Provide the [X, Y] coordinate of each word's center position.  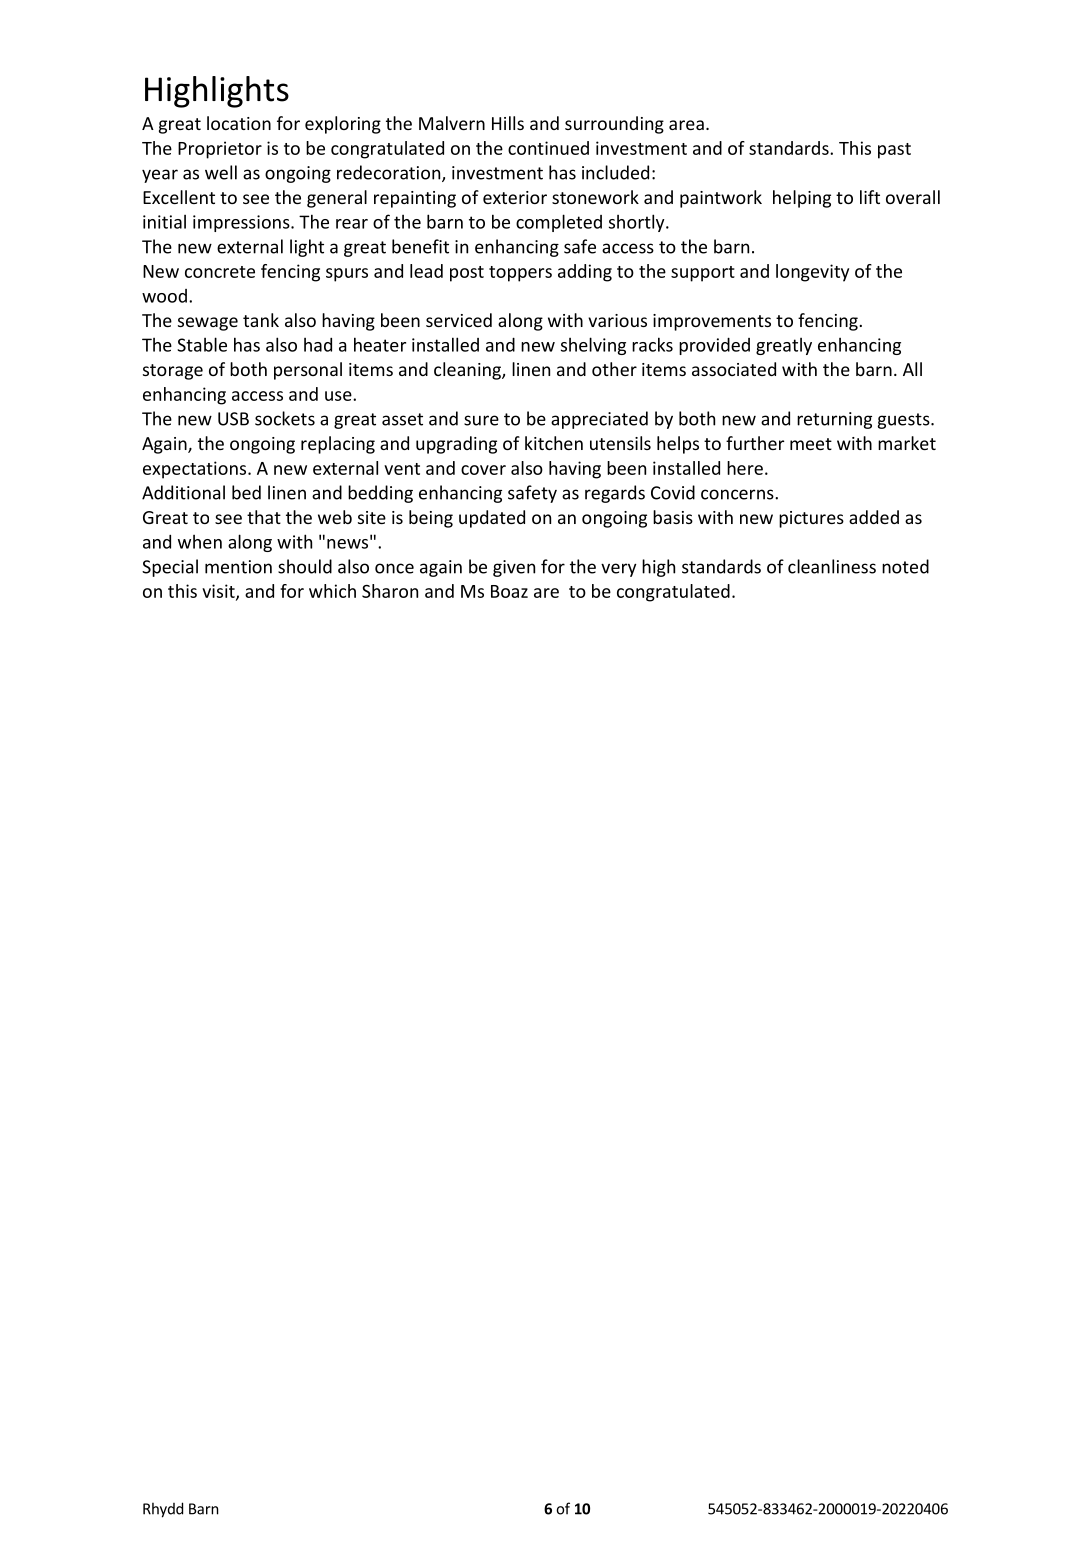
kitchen [554, 443]
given [514, 568]
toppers [520, 274]
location [239, 123]
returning [834, 420]
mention [238, 567]
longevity [812, 273]
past [894, 151]
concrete [220, 272]
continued [548, 148]
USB [233, 419]
